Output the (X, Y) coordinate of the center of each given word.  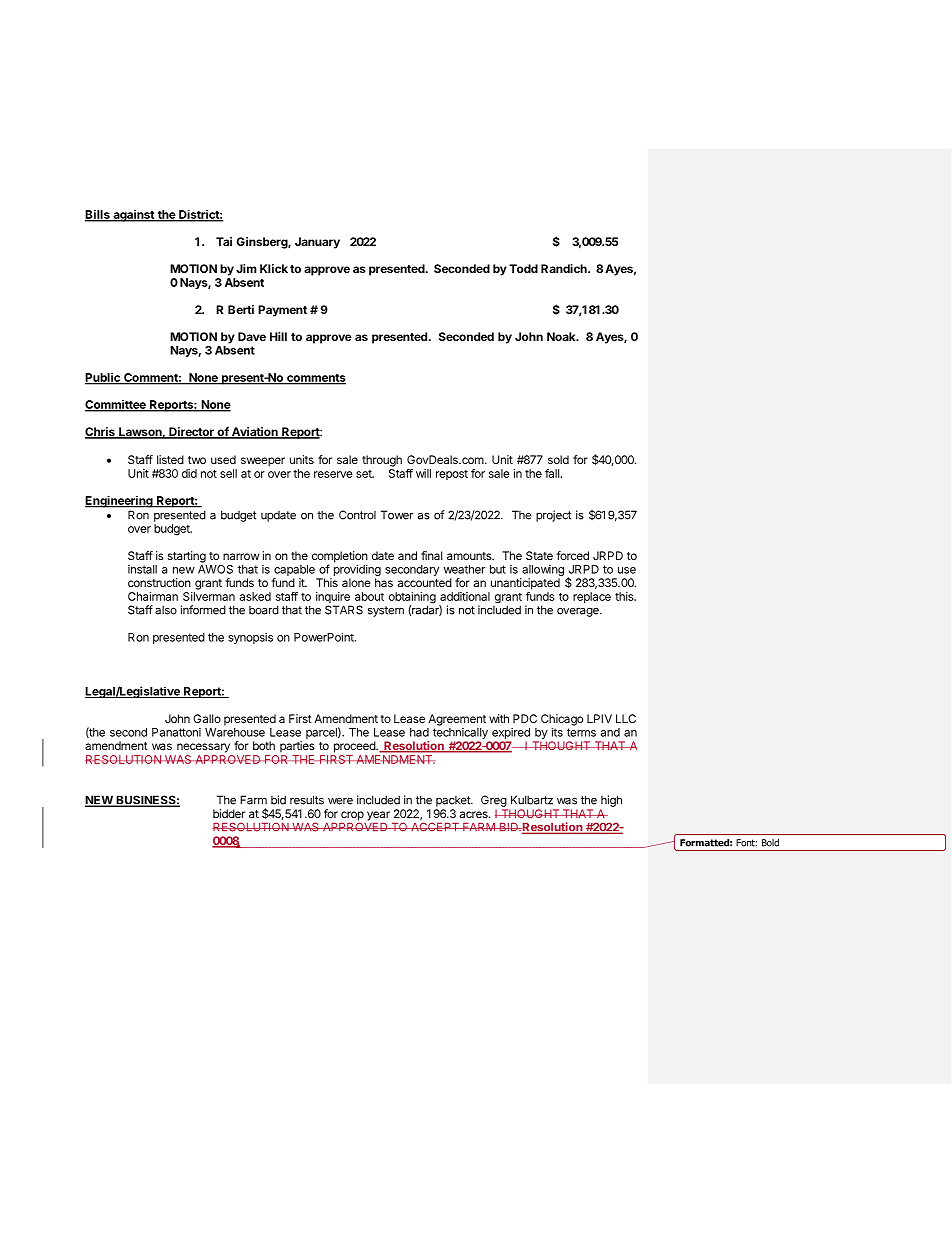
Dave (252, 336)
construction (159, 582)
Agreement (457, 720)
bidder (229, 813)
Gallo (207, 718)
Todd (523, 268)
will (423, 473)
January (317, 243)
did (189, 473)
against (133, 216)
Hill (278, 336)
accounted (425, 582)
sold (558, 459)
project (553, 516)
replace (592, 597)
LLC (626, 718)
